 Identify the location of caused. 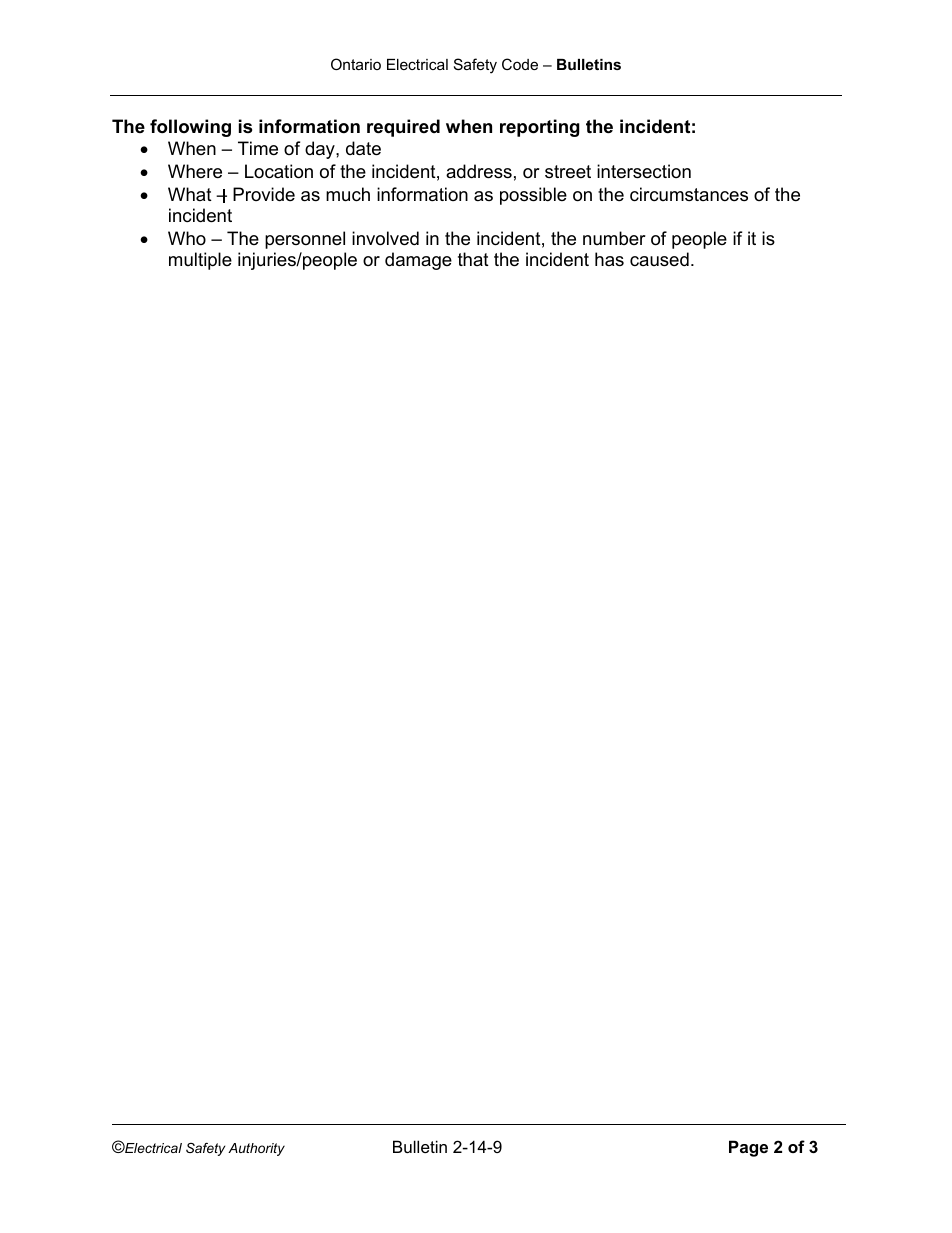
(659, 259).
